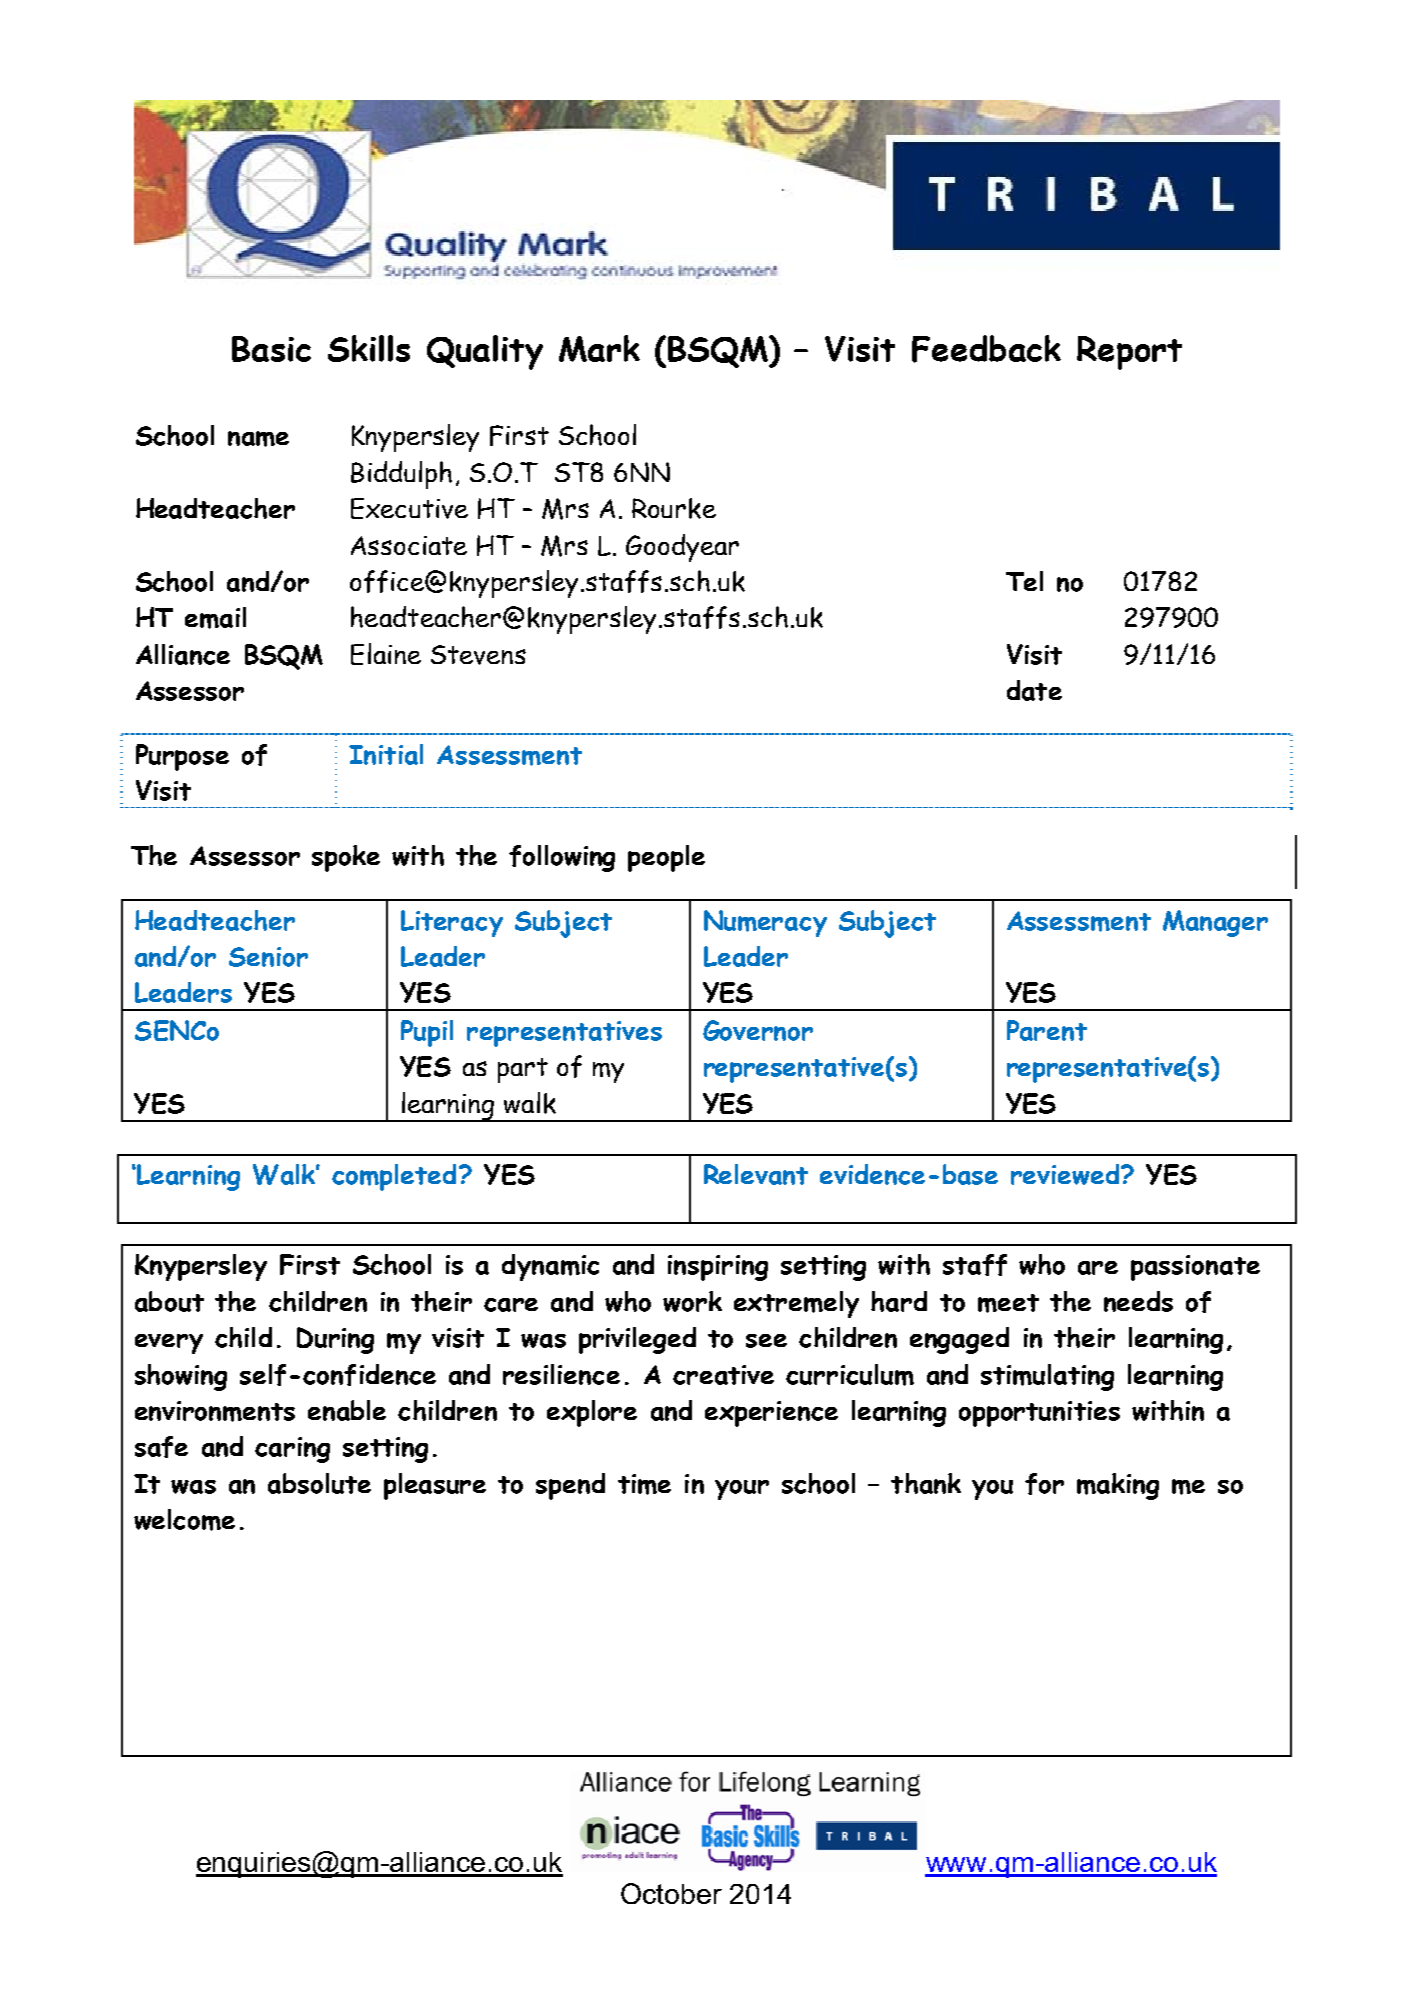 This screenshot has width=1413, height=1998. Describe the element at coordinates (666, 858) in the screenshot. I see `people` at that location.
